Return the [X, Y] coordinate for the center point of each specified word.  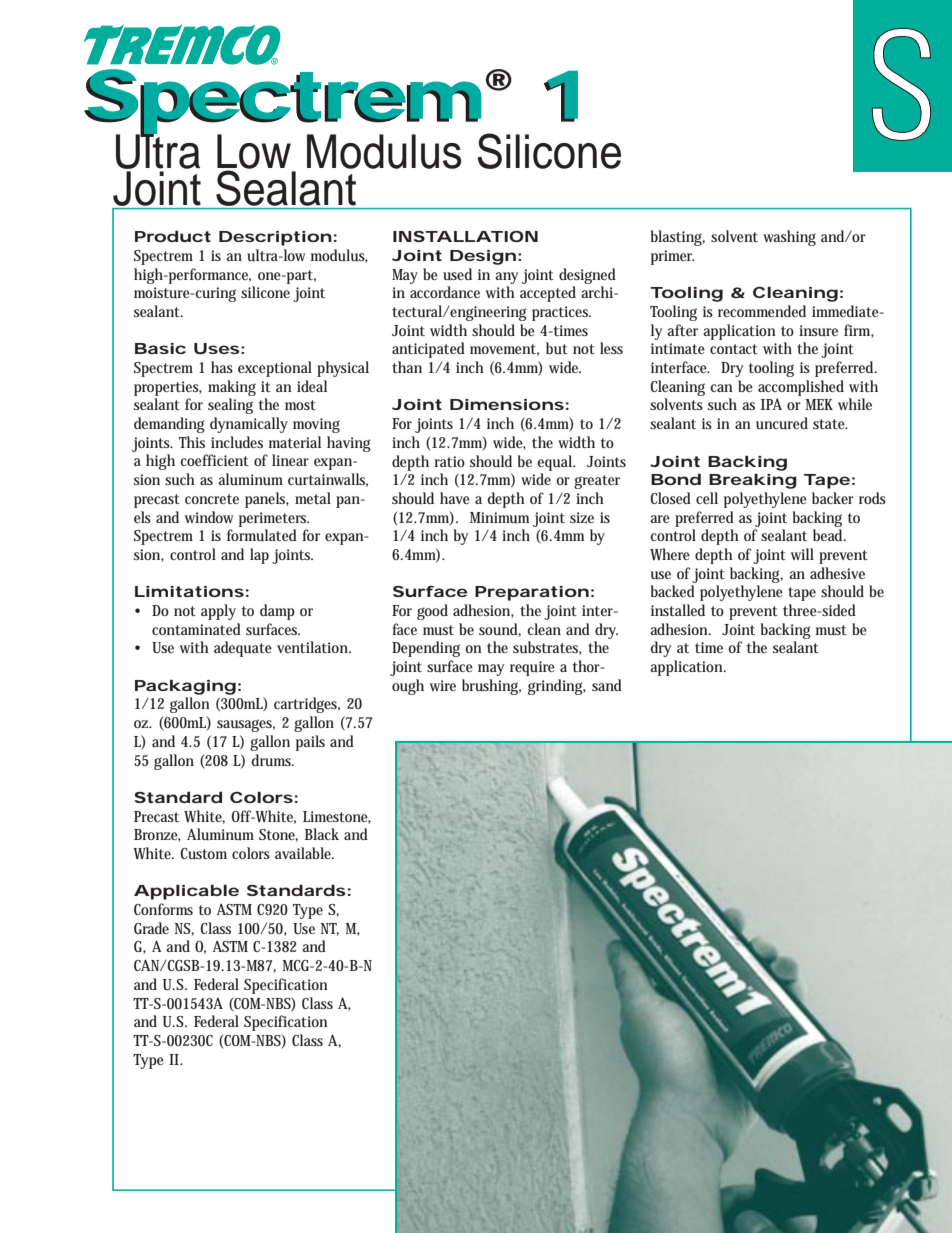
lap [259, 556]
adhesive [837, 573]
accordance [445, 292]
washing [789, 238]
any [506, 278]
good [432, 612]
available [304, 853]
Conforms [163, 909]
